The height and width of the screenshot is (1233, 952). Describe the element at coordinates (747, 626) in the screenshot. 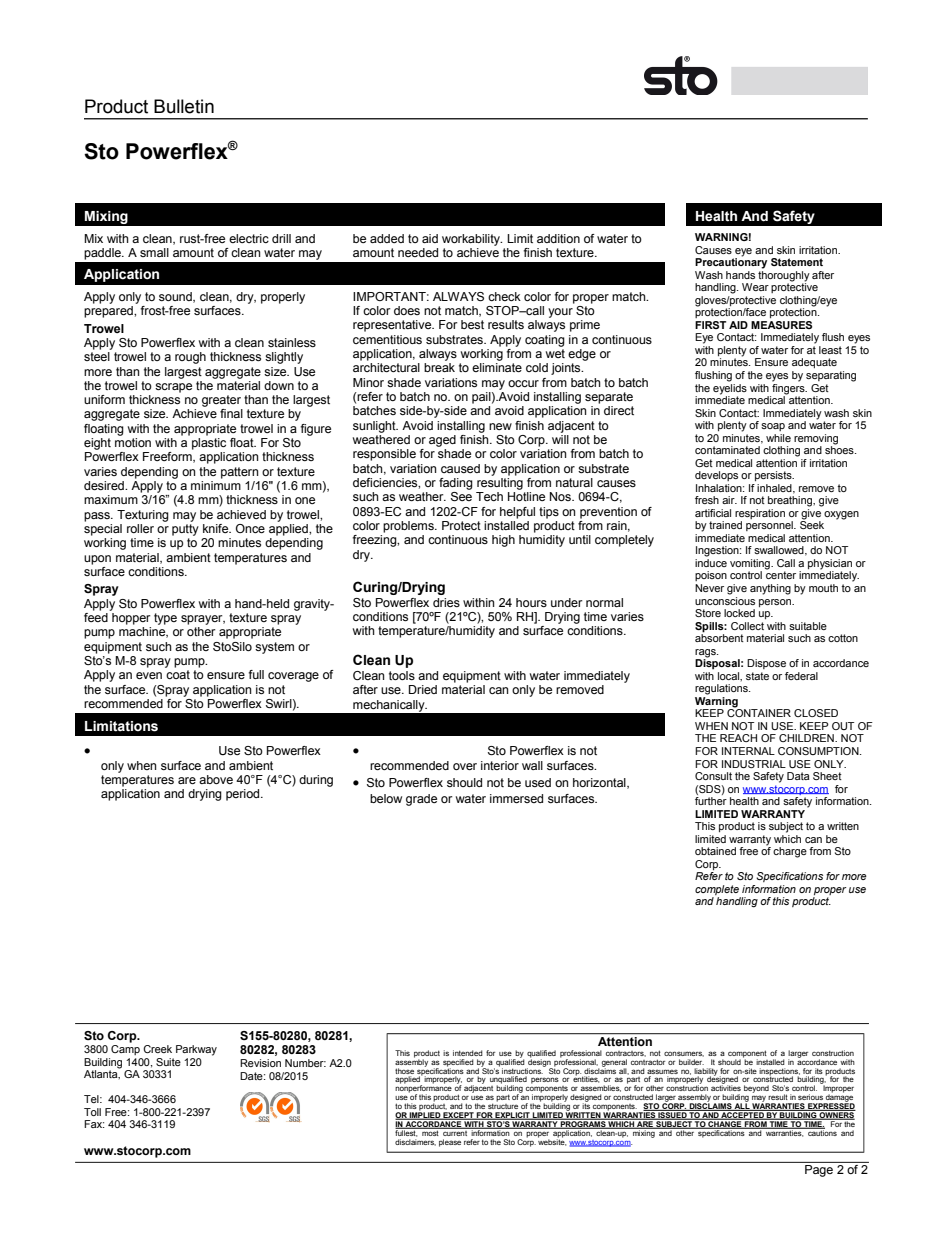

I see `Collect` at that location.
